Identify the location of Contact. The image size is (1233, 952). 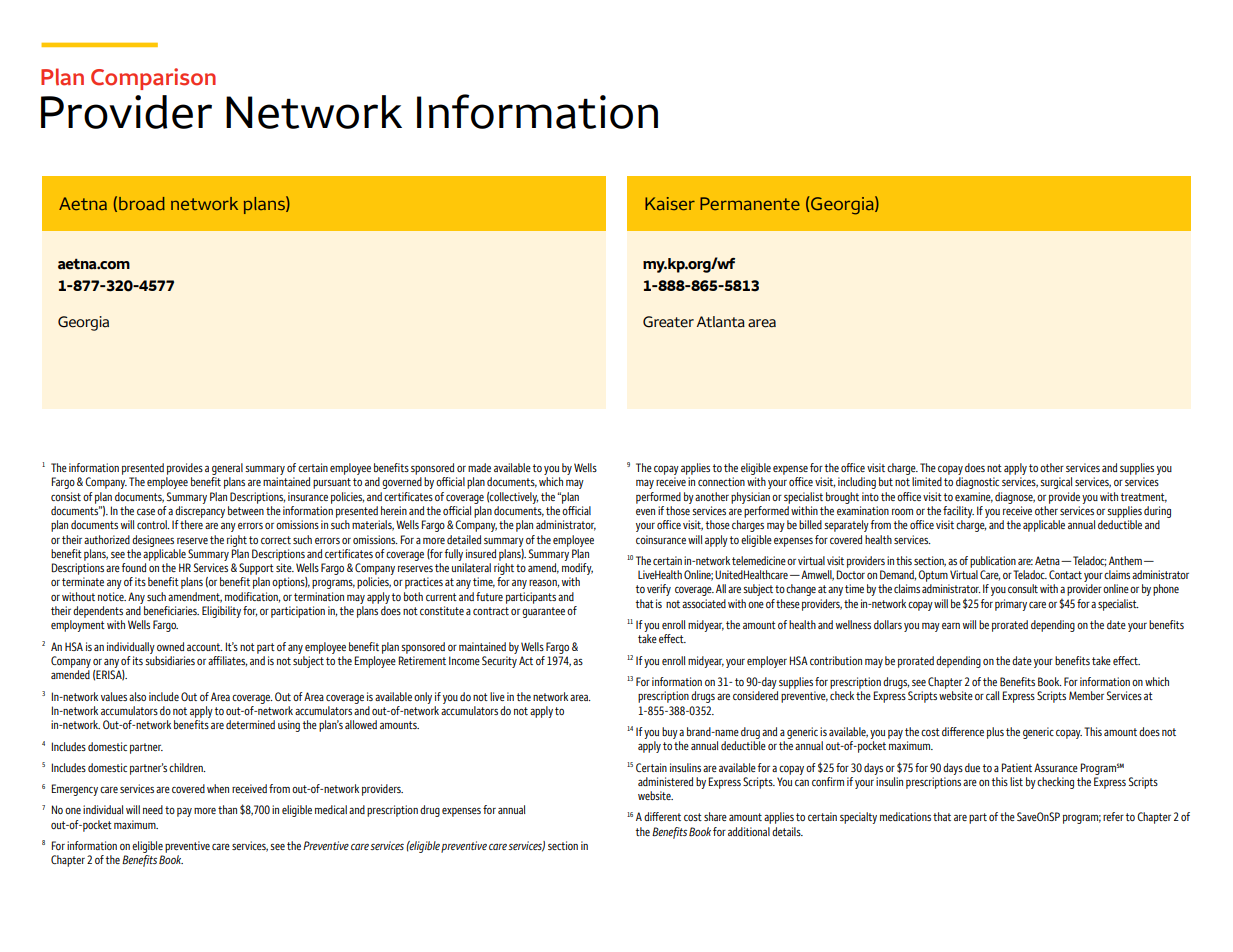
(1065, 574).
